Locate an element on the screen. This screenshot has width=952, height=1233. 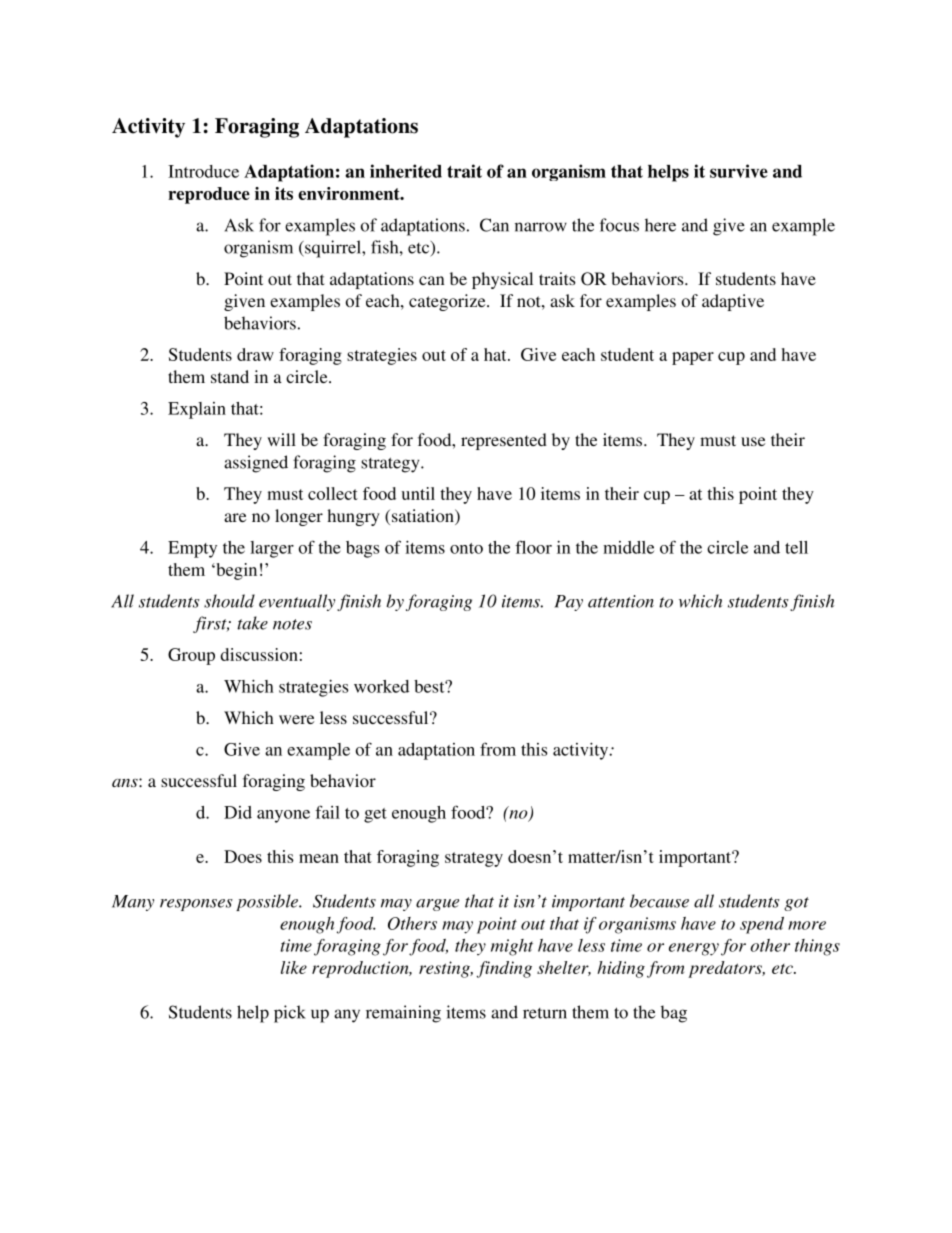
energy is located at coordinates (694, 949).
